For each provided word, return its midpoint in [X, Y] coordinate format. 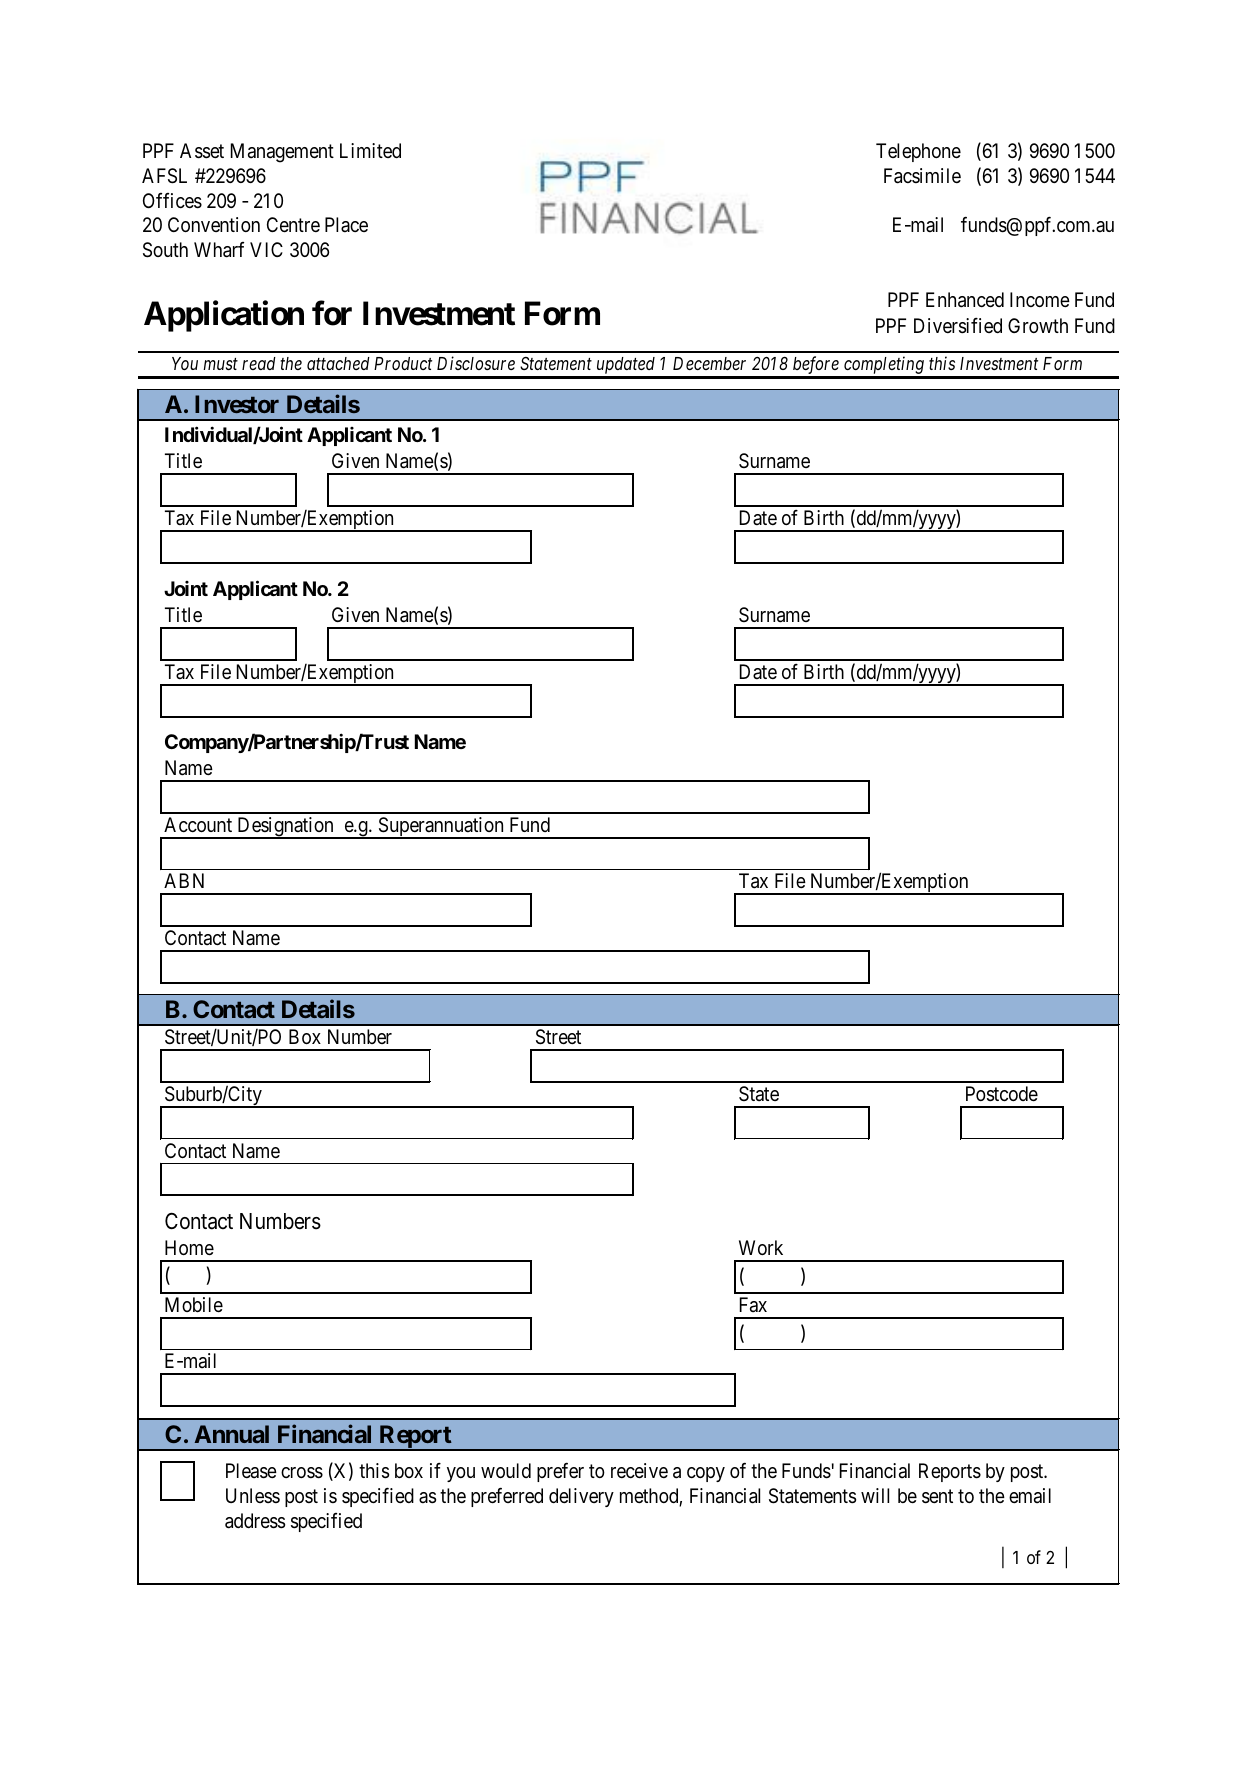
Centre [293, 225]
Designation [285, 828]
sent [937, 1497]
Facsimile [922, 176]
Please [251, 1471]
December [709, 363]
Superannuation [441, 828]
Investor [237, 404]
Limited [370, 150]
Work [761, 1247]
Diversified [958, 326]
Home [189, 1248]
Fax [753, 1304]
